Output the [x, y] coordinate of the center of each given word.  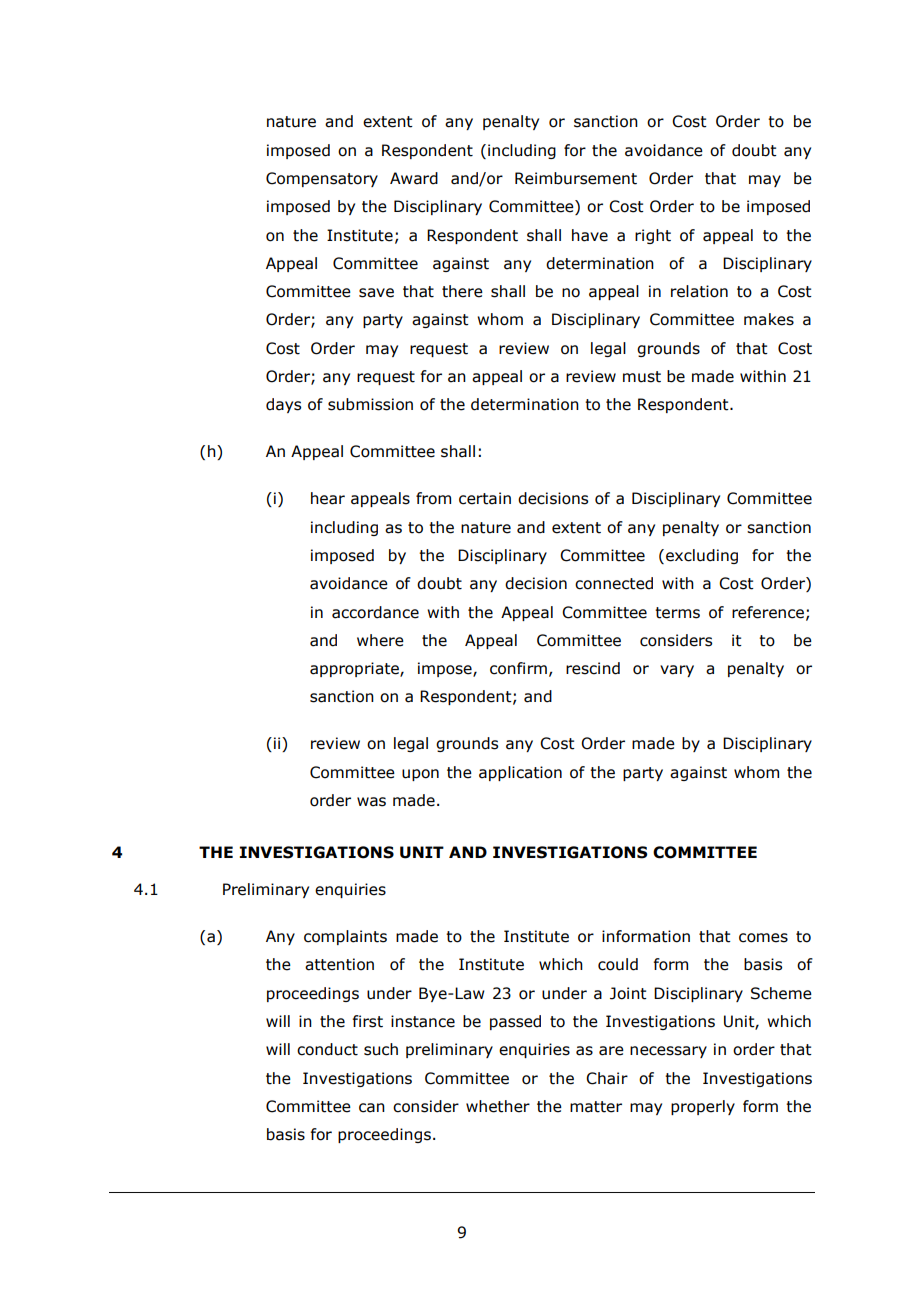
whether [498, 1106]
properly [703, 1107]
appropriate [355, 669]
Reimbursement [576, 178]
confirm [518, 668]
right [653, 236]
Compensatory [322, 179]
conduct [327, 1049]
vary [677, 671]
